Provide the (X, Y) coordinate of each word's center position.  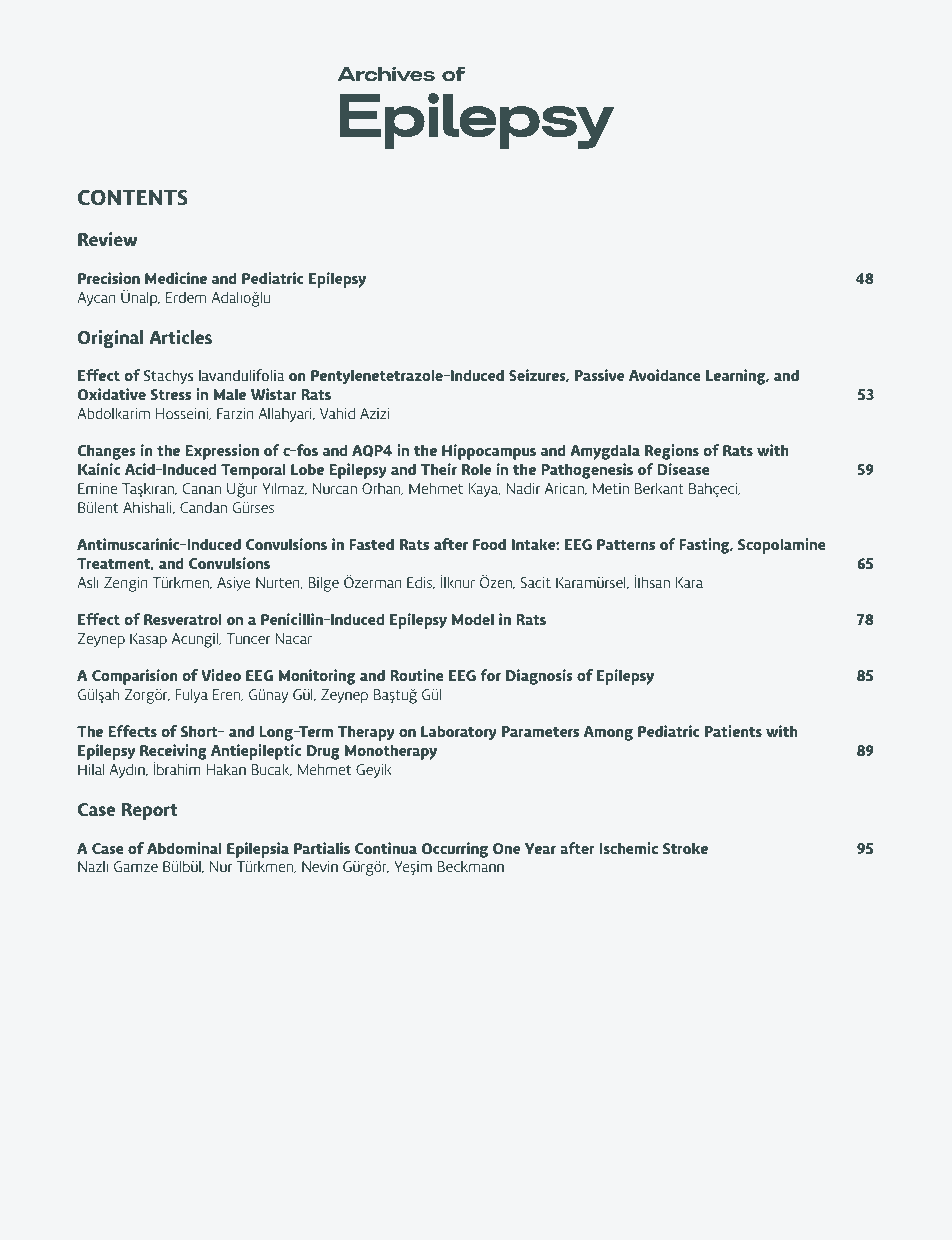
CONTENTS (133, 197)
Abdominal (184, 848)
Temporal (253, 471)
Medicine (176, 278)
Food (489, 544)
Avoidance (665, 375)
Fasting (706, 546)
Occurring (455, 850)
